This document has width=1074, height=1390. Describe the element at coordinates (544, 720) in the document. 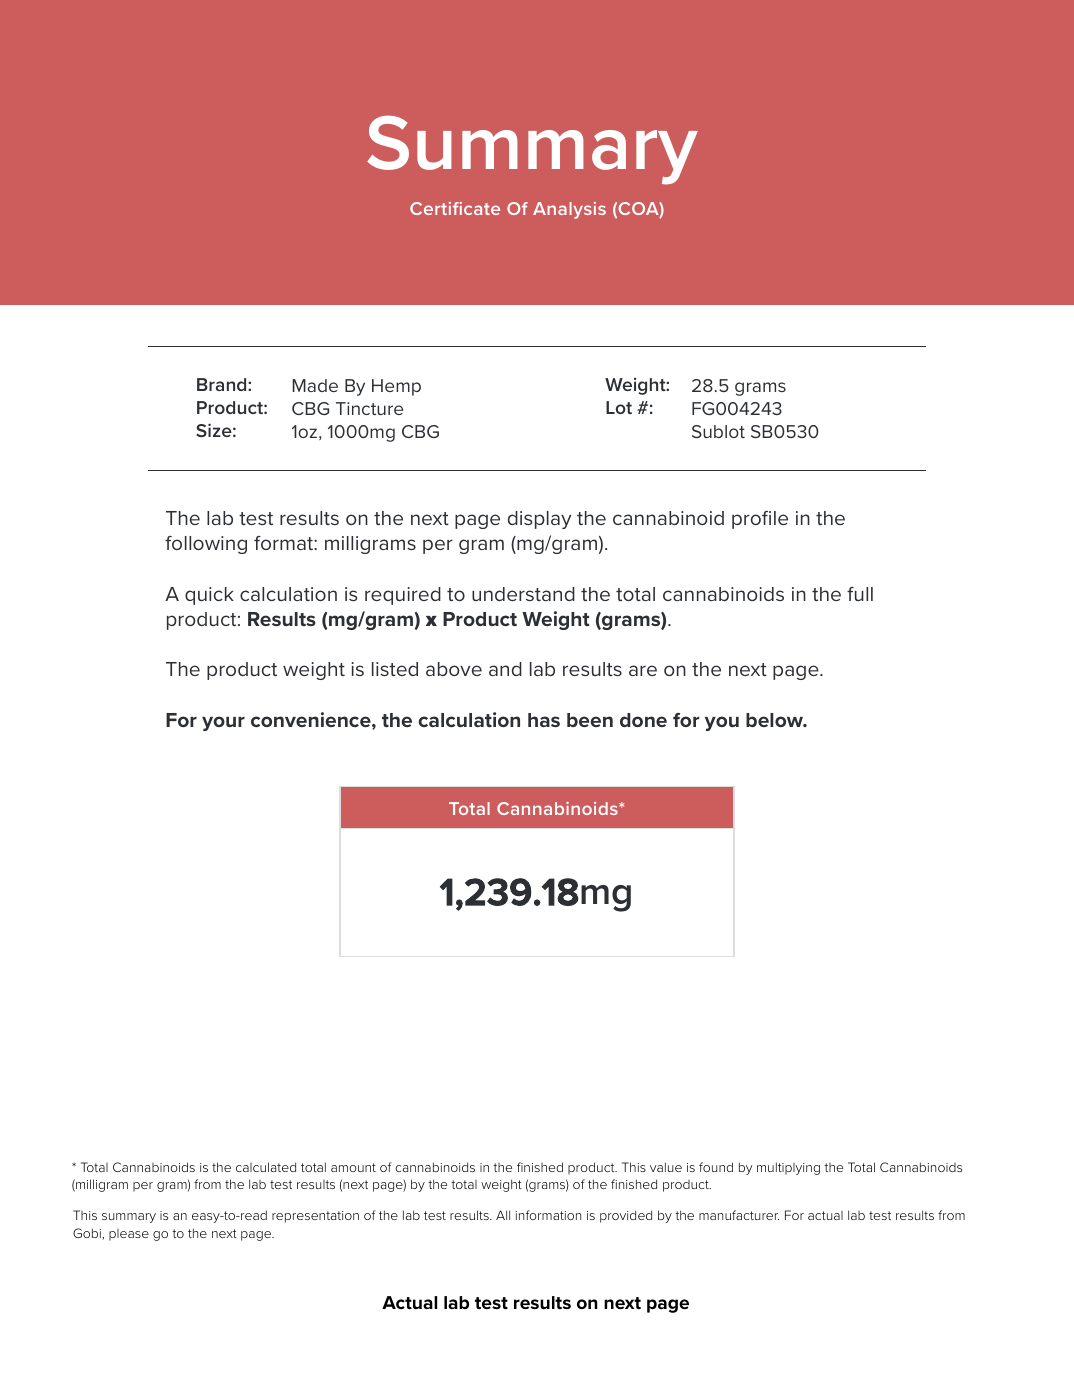

I see `has` at that location.
